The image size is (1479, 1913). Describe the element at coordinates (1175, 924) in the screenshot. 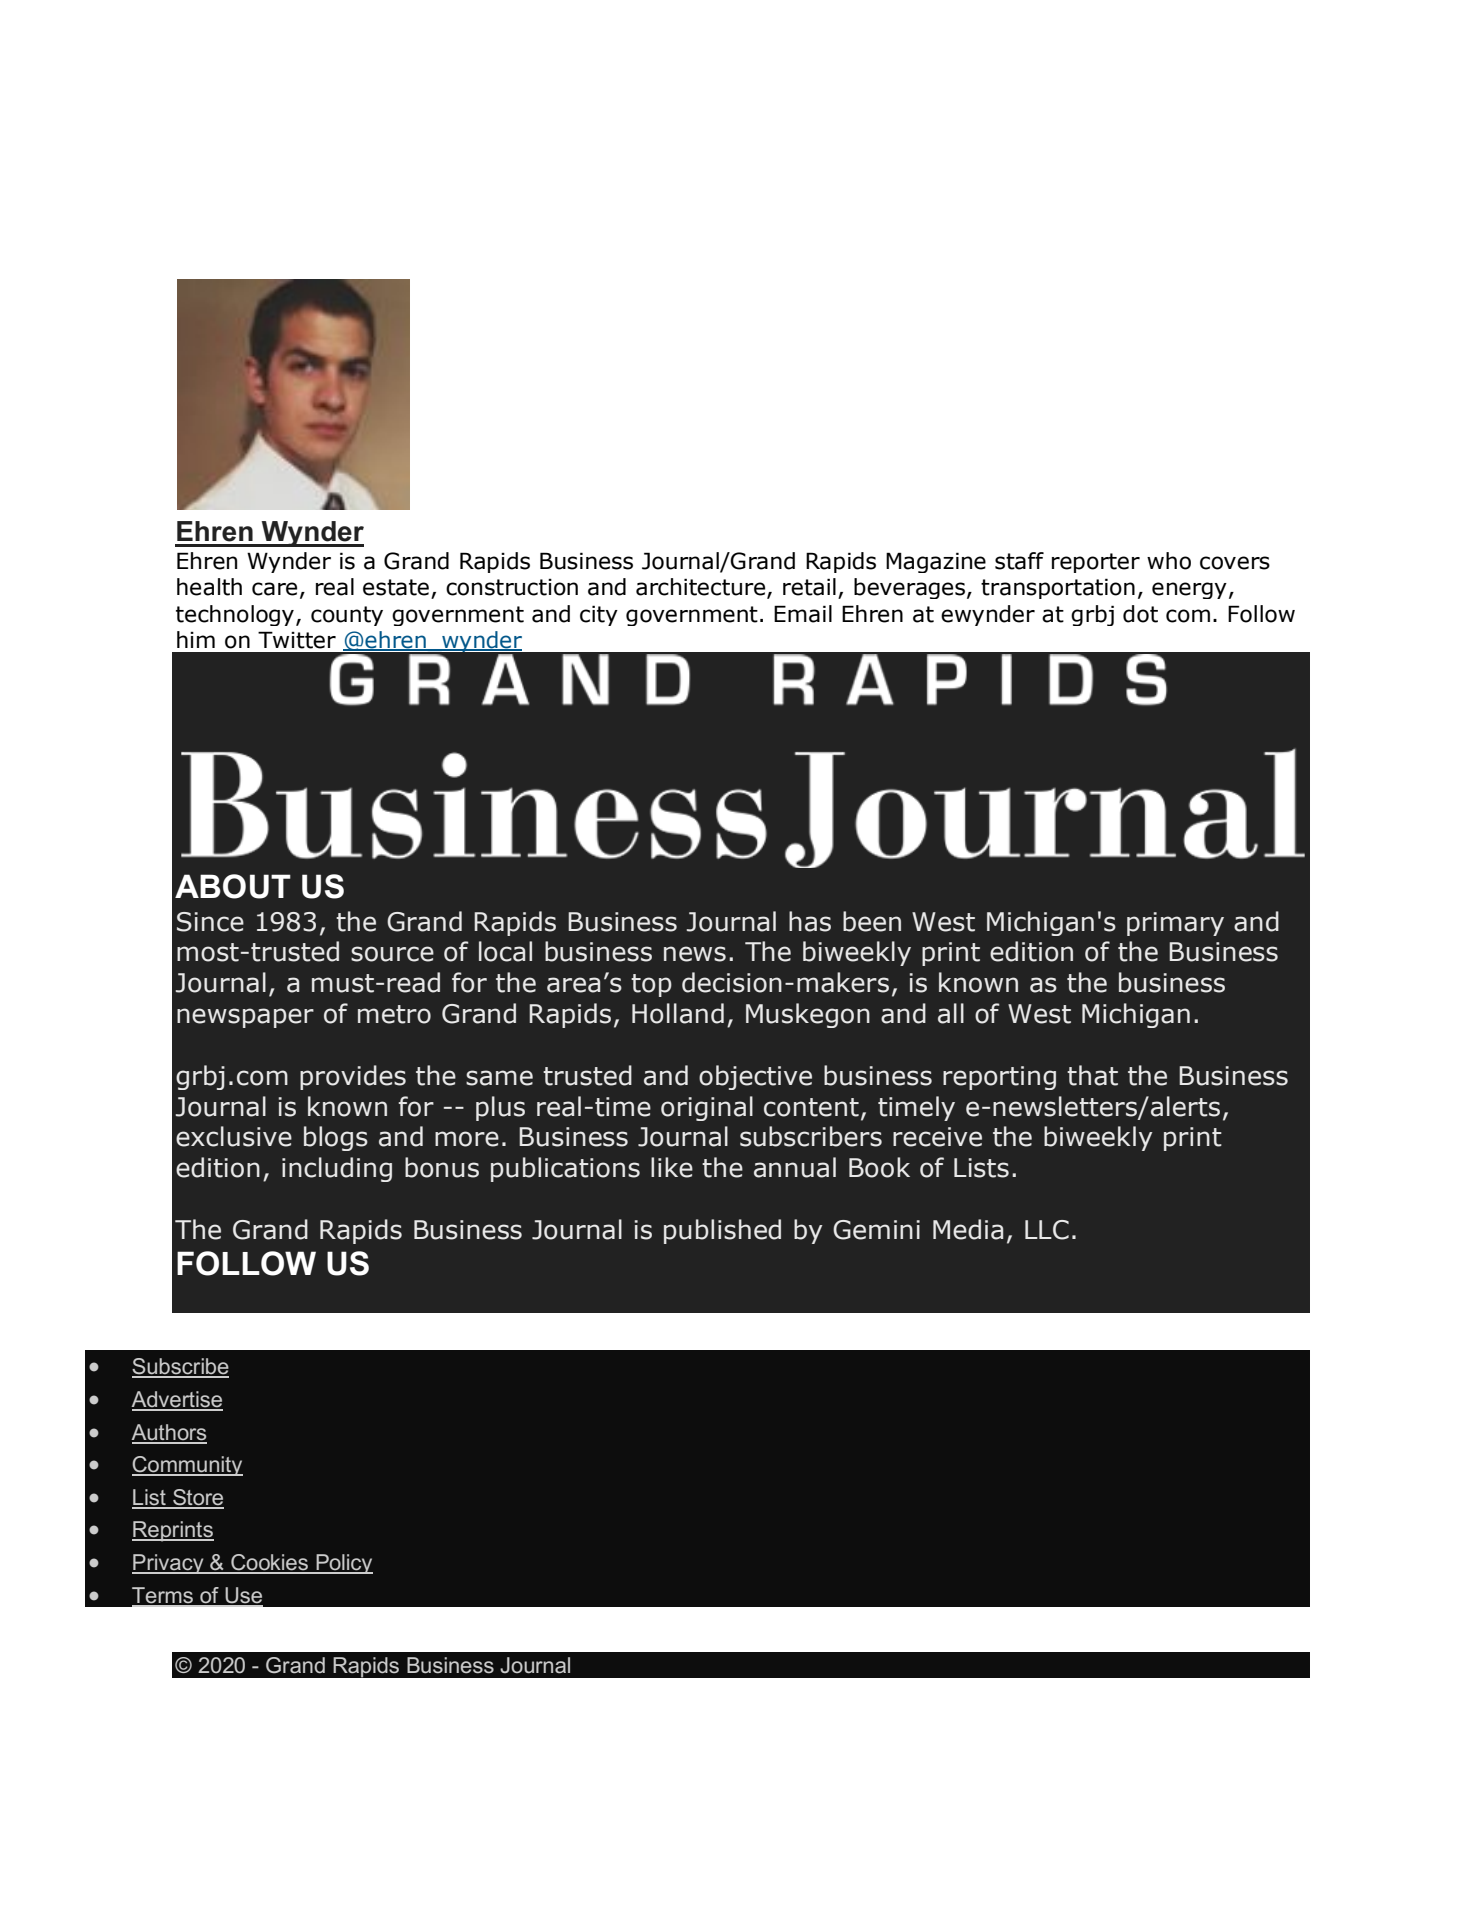

I see `primary` at that location.
